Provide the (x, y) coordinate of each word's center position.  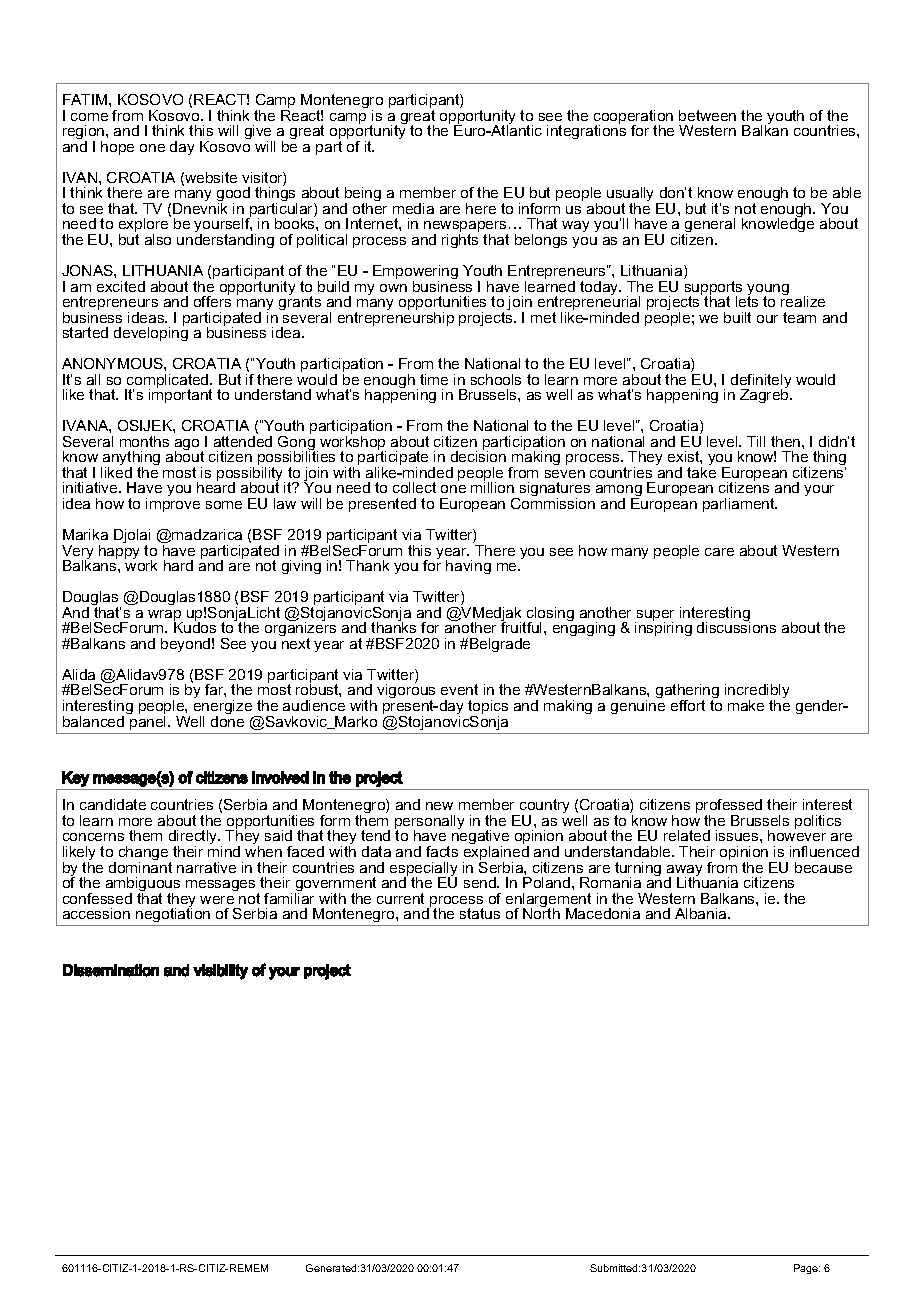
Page (807, 1269)
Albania (702, 913)
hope (117, 148)
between (707, 115)
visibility (220, 972)
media (413, 208)
